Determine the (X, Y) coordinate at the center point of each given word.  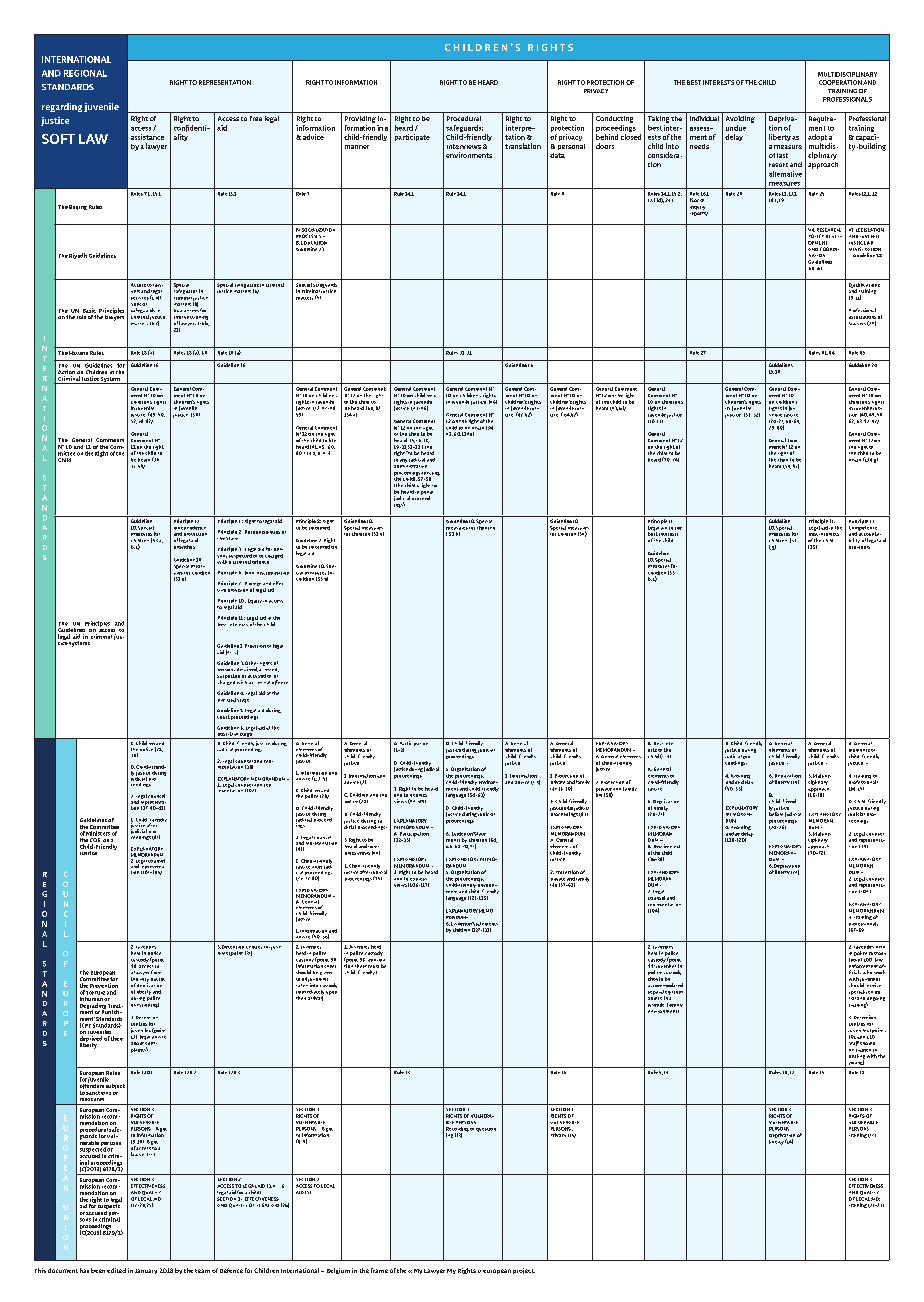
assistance (147, 137)
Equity (253, 601)
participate (412, 137)
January (146, 1271)
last (782, 155)
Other (251, 663)
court (223, 717)
